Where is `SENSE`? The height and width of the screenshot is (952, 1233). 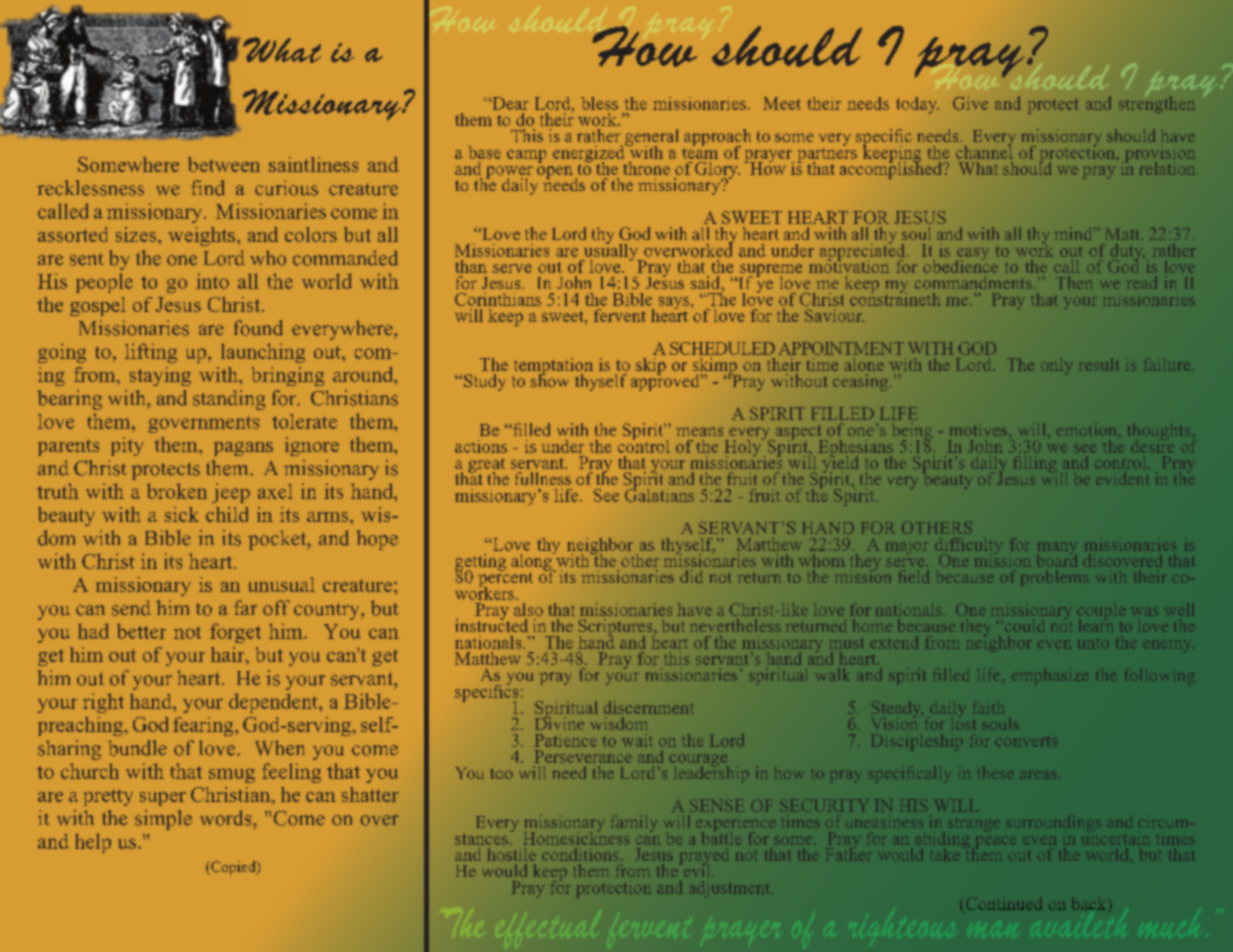 SENSE is located at coordinates (717, 805).
